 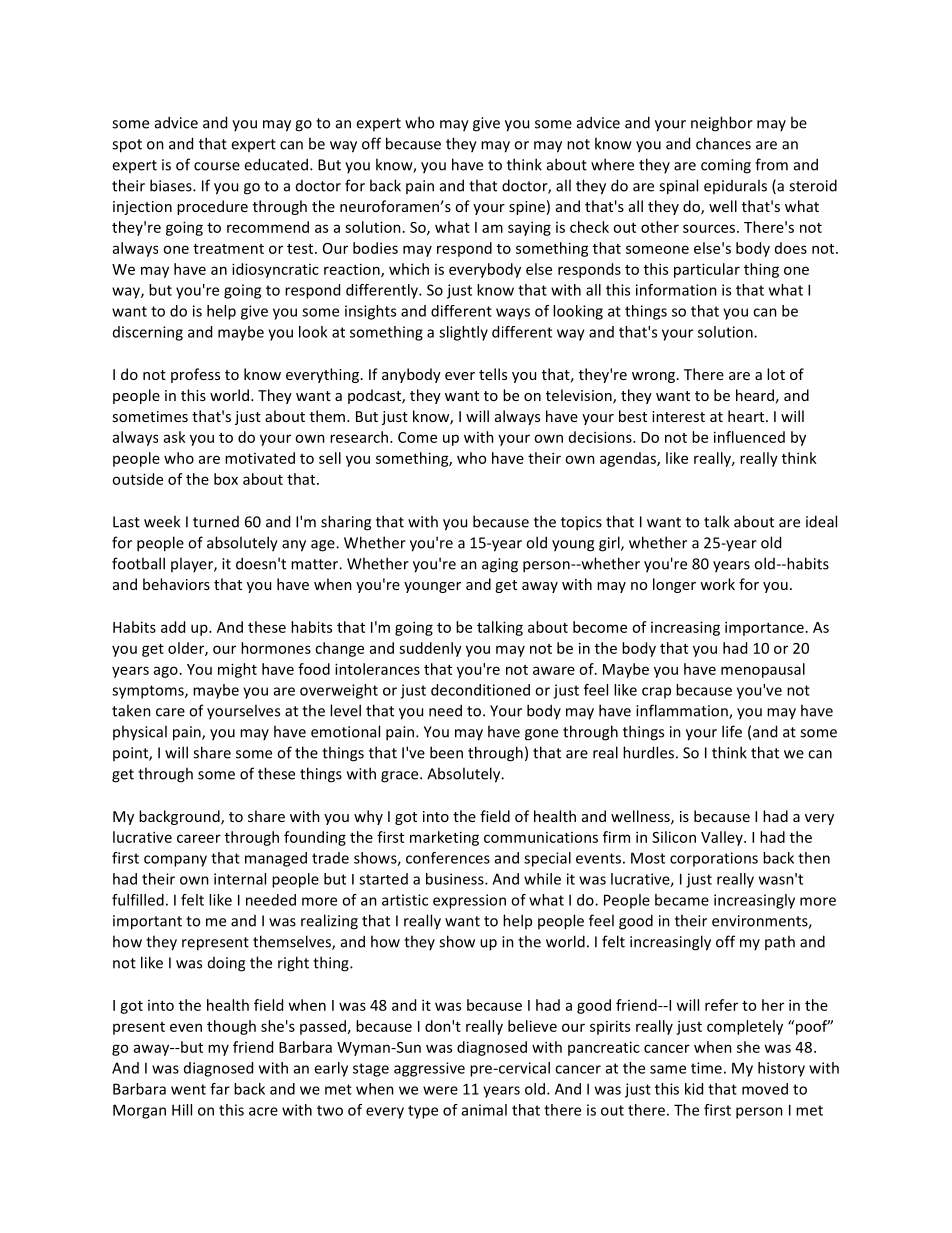 What do you see at coordinates (764, 628) in the page?
I see `importance` at bounding box center [764, 628].
